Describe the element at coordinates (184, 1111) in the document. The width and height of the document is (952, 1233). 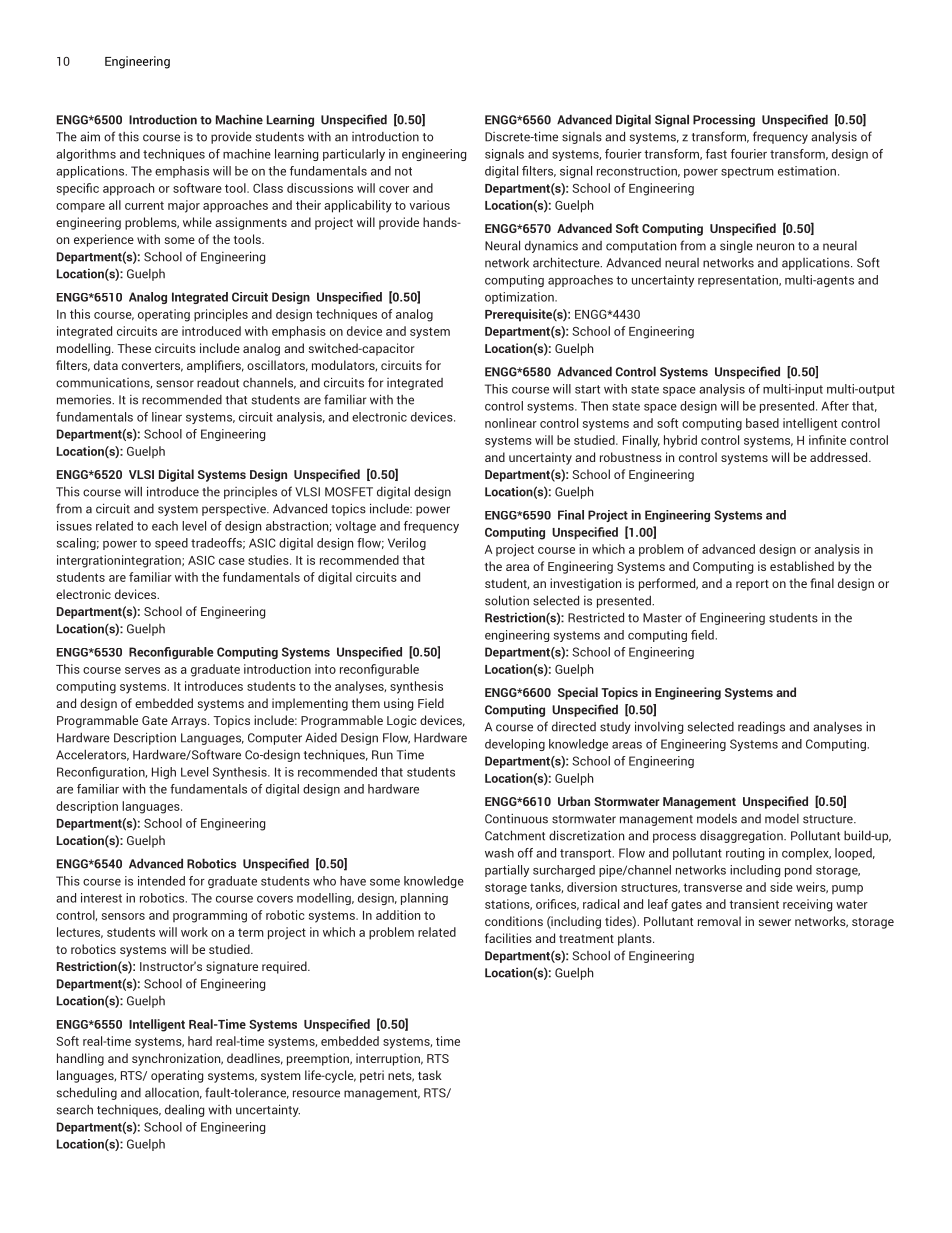
I see `dealing` at that location.
